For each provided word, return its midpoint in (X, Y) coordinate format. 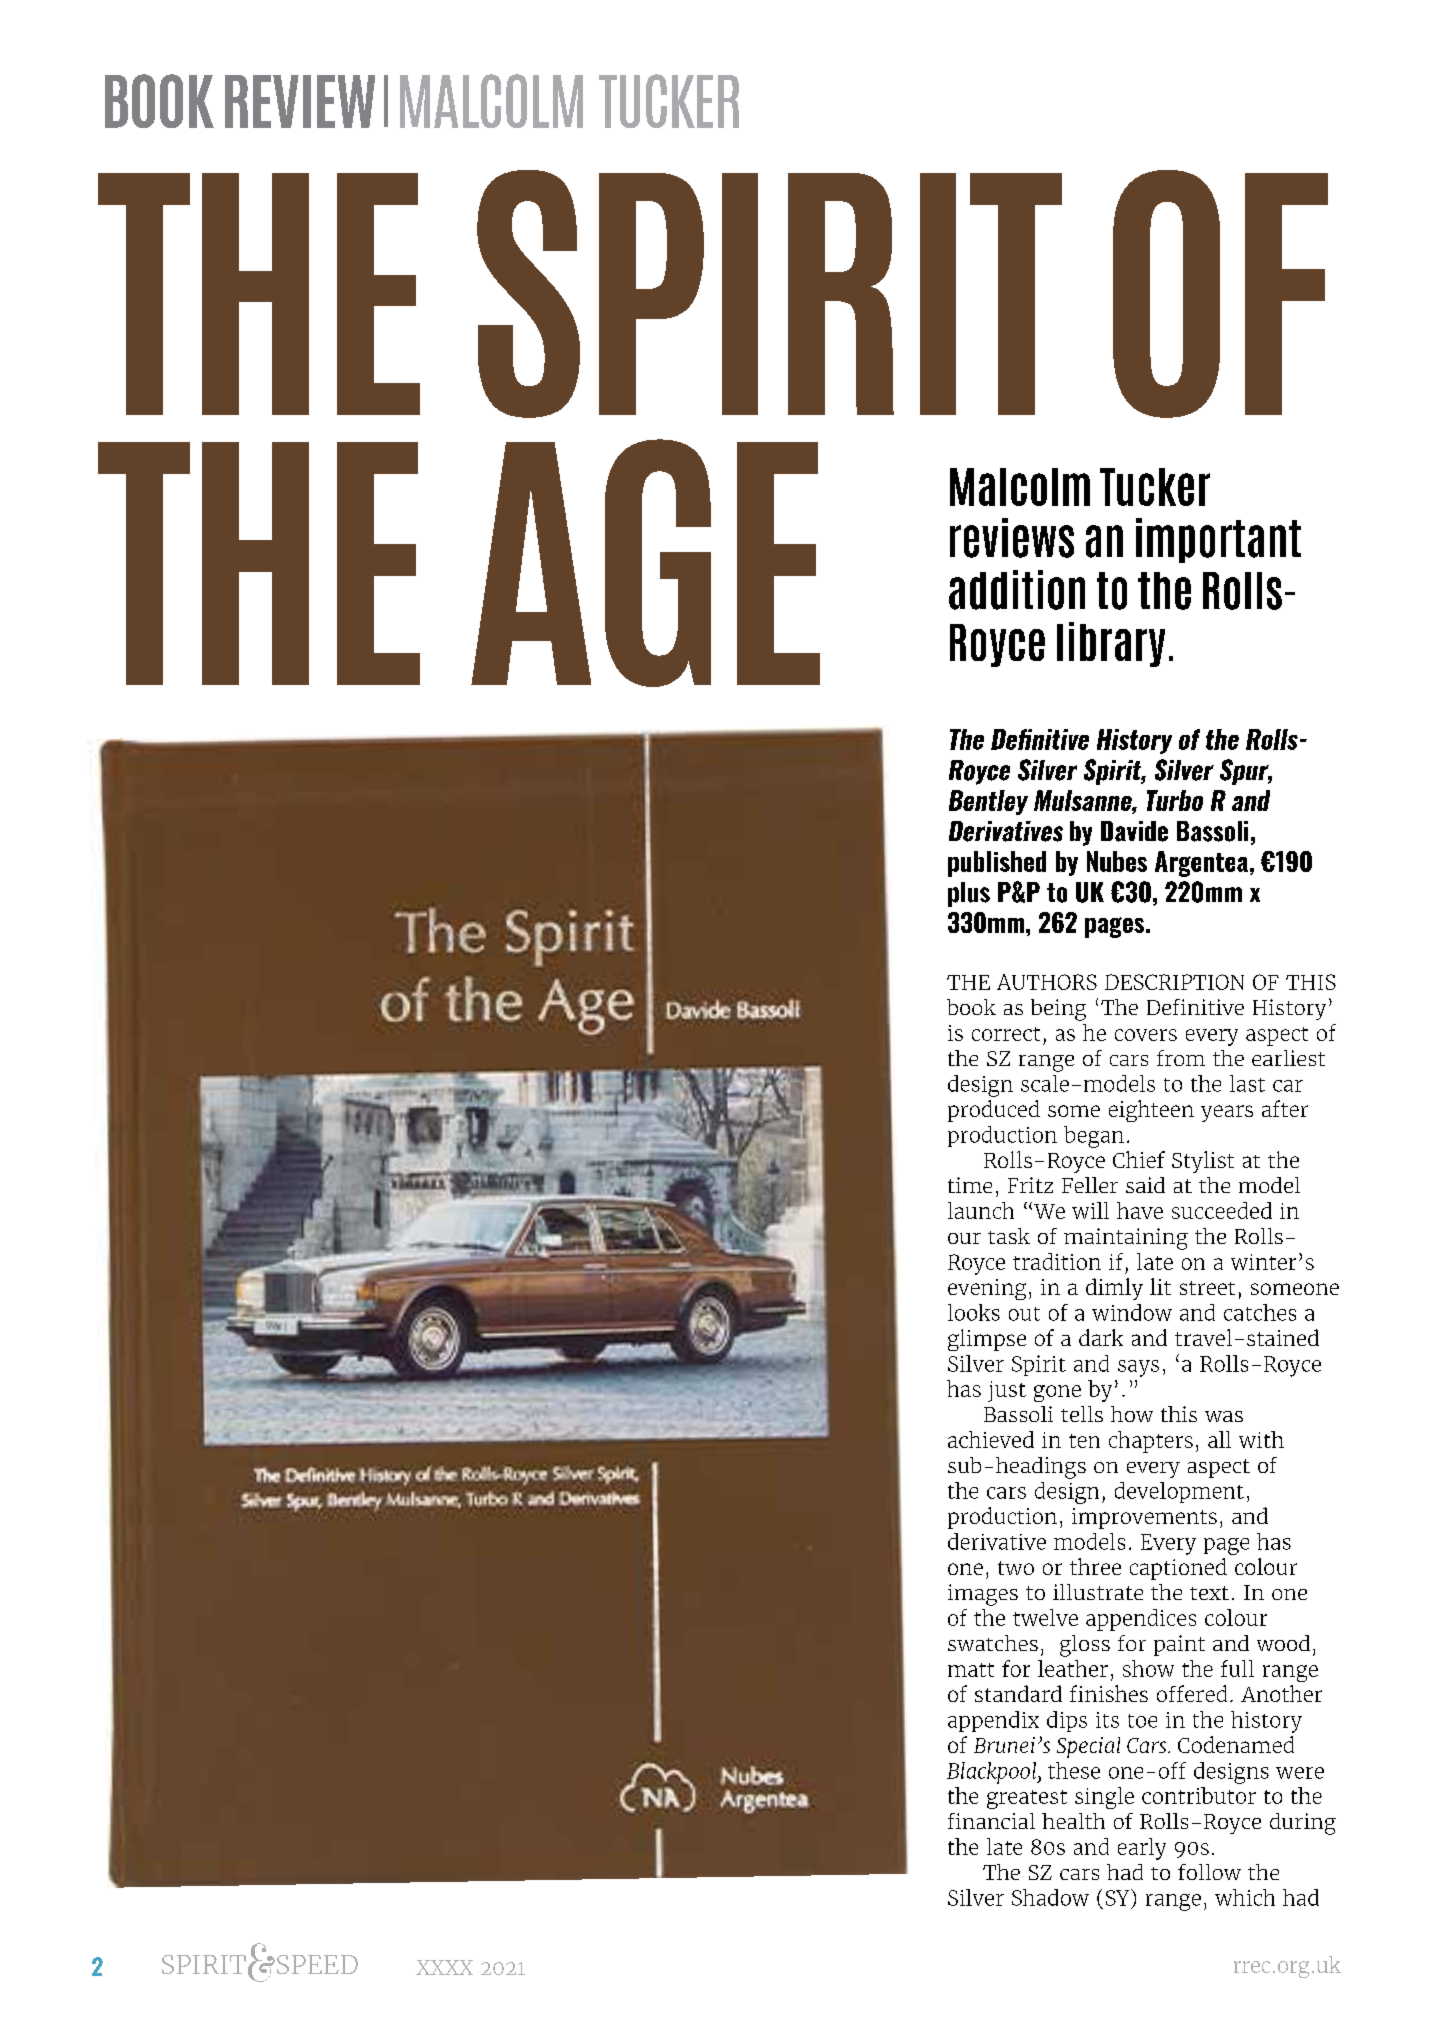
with (1261, 1439)
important (1218, 540)
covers (1146, 1035)
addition (1017, 590)
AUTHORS (1047, 982)
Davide (1134, 831)
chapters (1151, 1442)
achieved (991, 1439)
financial (991, 1821)
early (1142, 1849)
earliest (1288, 1058)
